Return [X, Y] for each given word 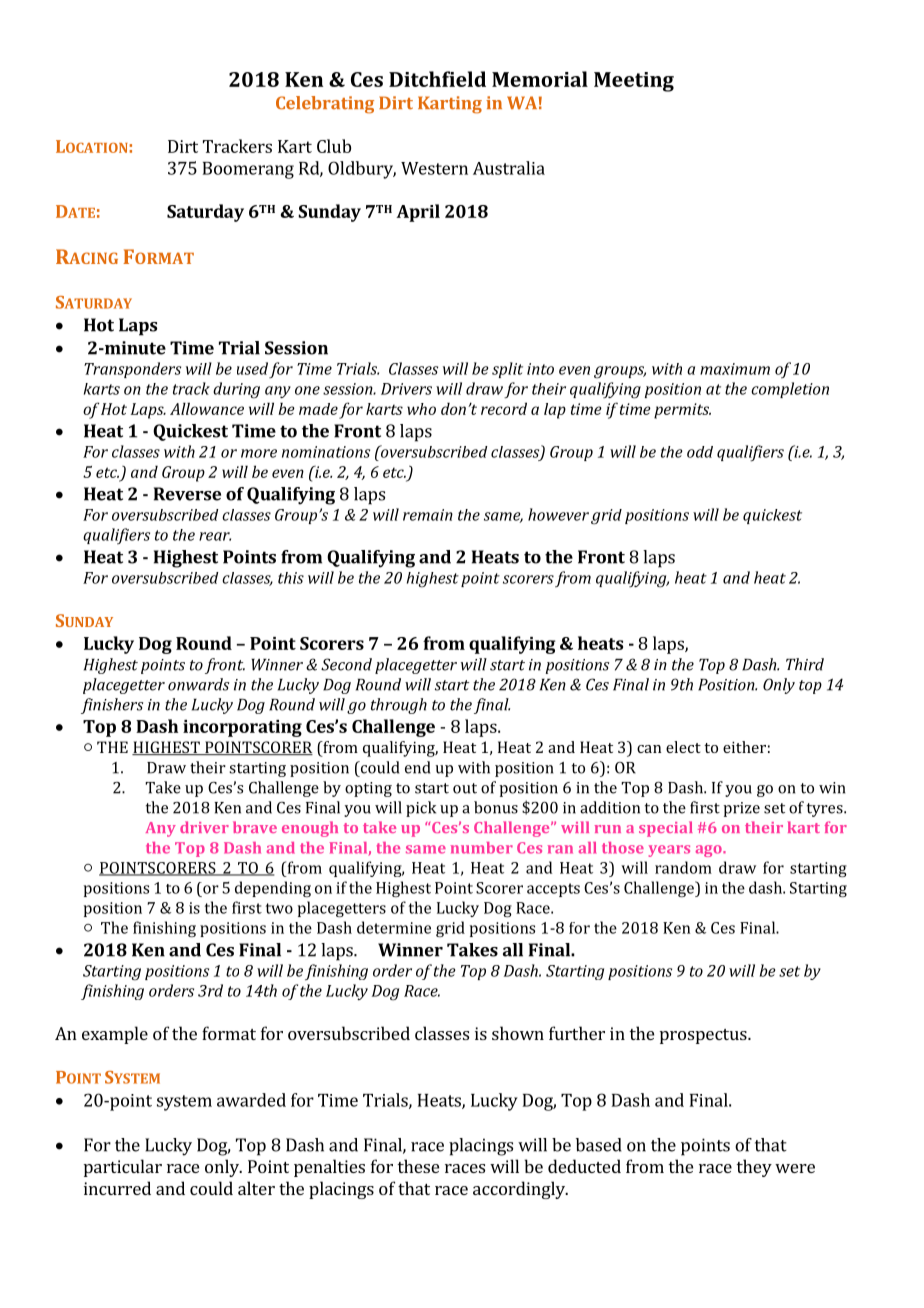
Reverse [187, 494]
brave [255, 827]
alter [256, 1188]
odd [700, 452]
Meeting [634, 82]
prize [741, 809]
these [418, 1166]
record [504, 408]
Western [434, 168]
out [465, 788]
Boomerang [248, 170]
